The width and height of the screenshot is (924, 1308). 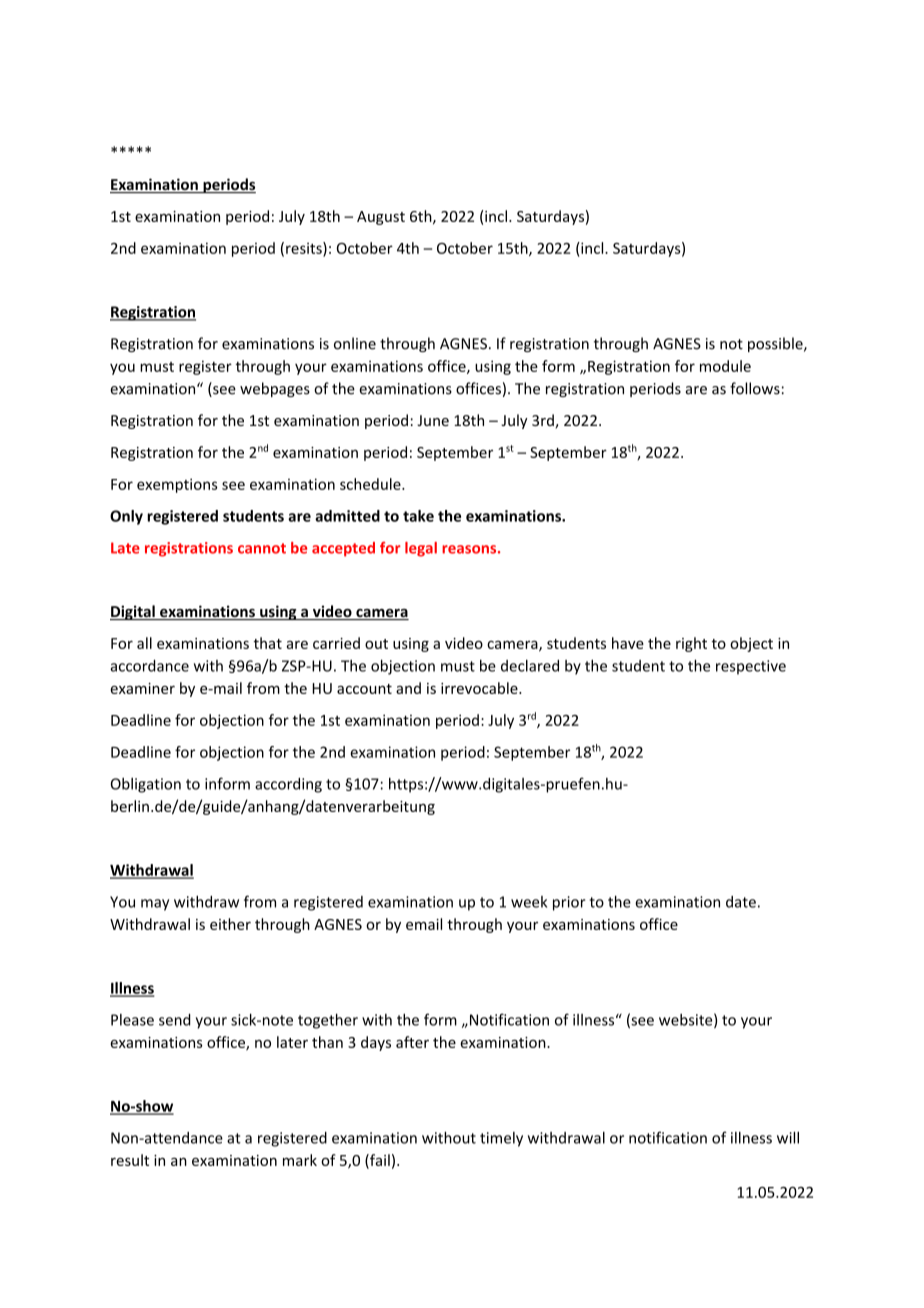 What do you see at coordinates (751, 667) in the screenshot?
I see `respective` at bounding box center [751, 667].
